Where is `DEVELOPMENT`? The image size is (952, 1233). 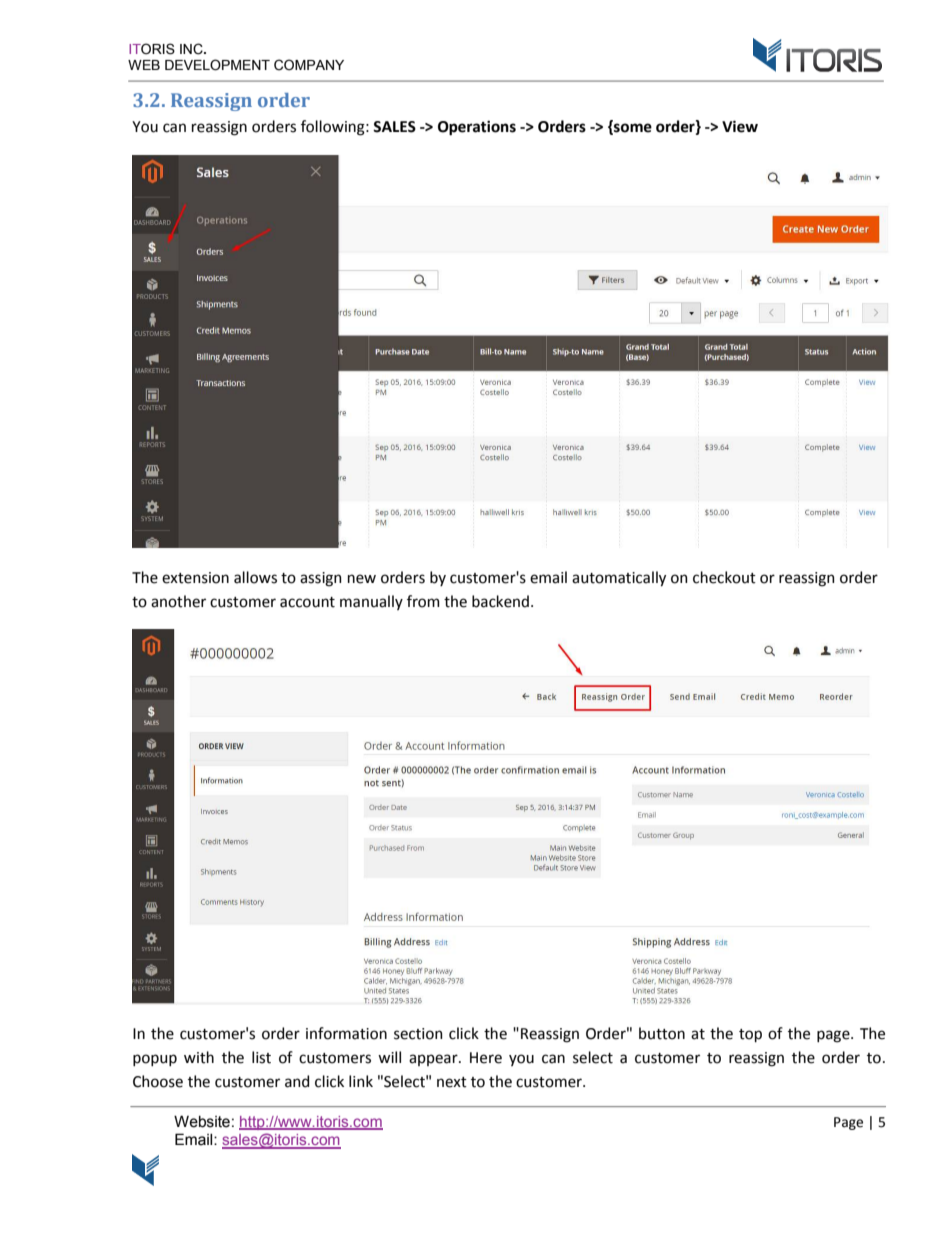
DEVELOPMENT is located at coordinates (217, 65).
